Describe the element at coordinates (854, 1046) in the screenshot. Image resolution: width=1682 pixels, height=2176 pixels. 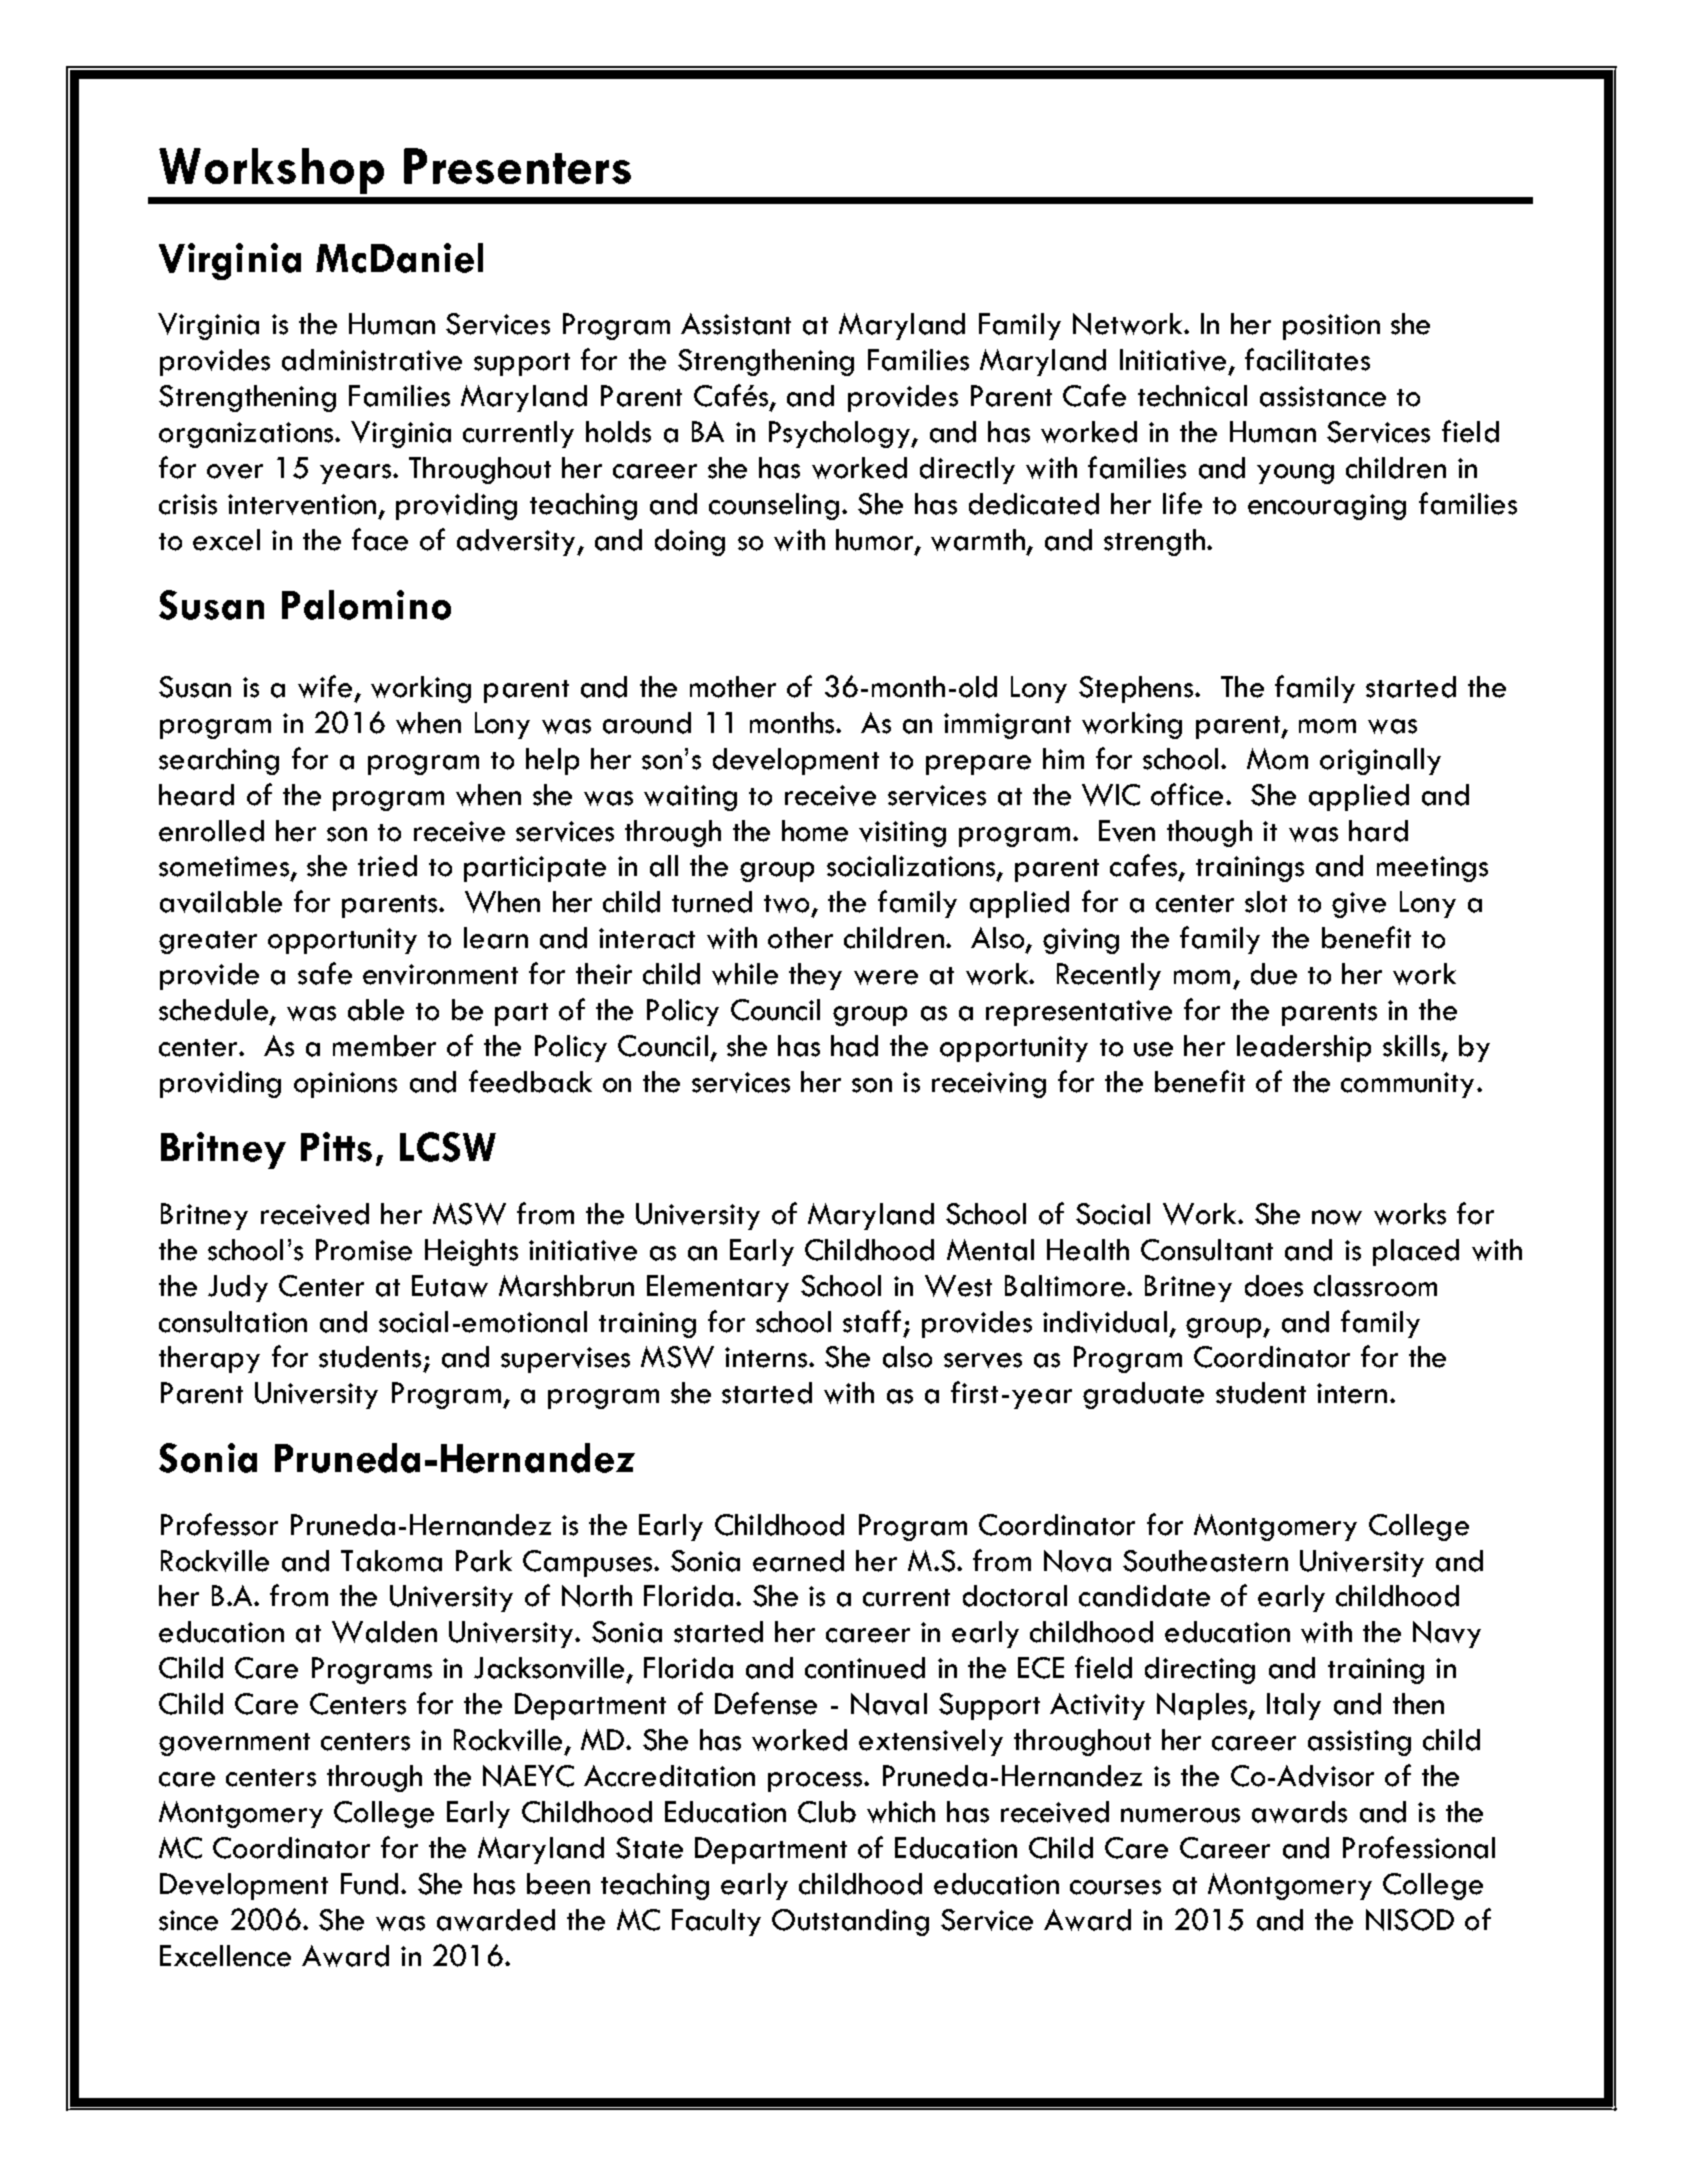
I see `had` at that location.
